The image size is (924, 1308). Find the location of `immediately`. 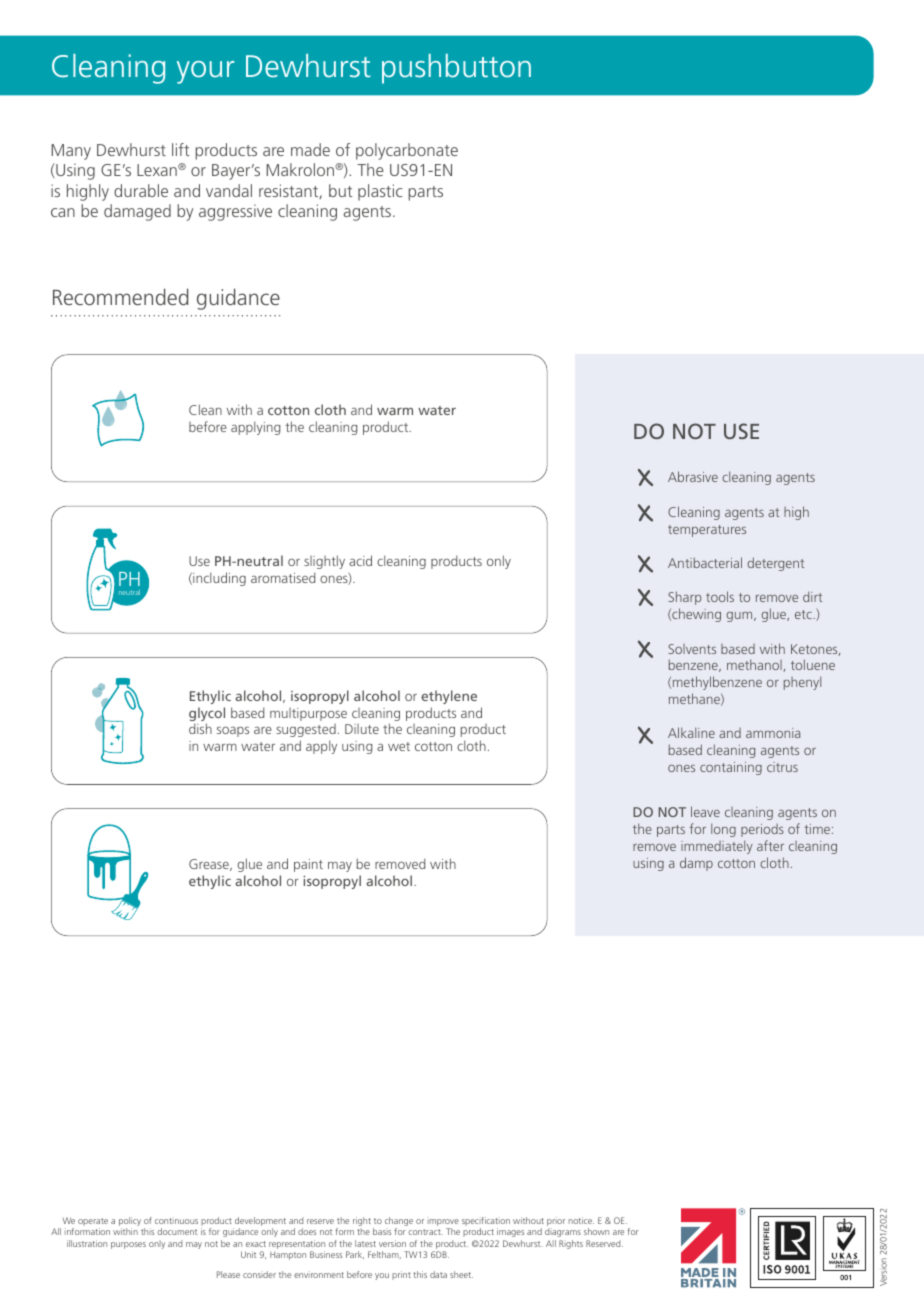

immediately is located at coordinates (717, 847).
